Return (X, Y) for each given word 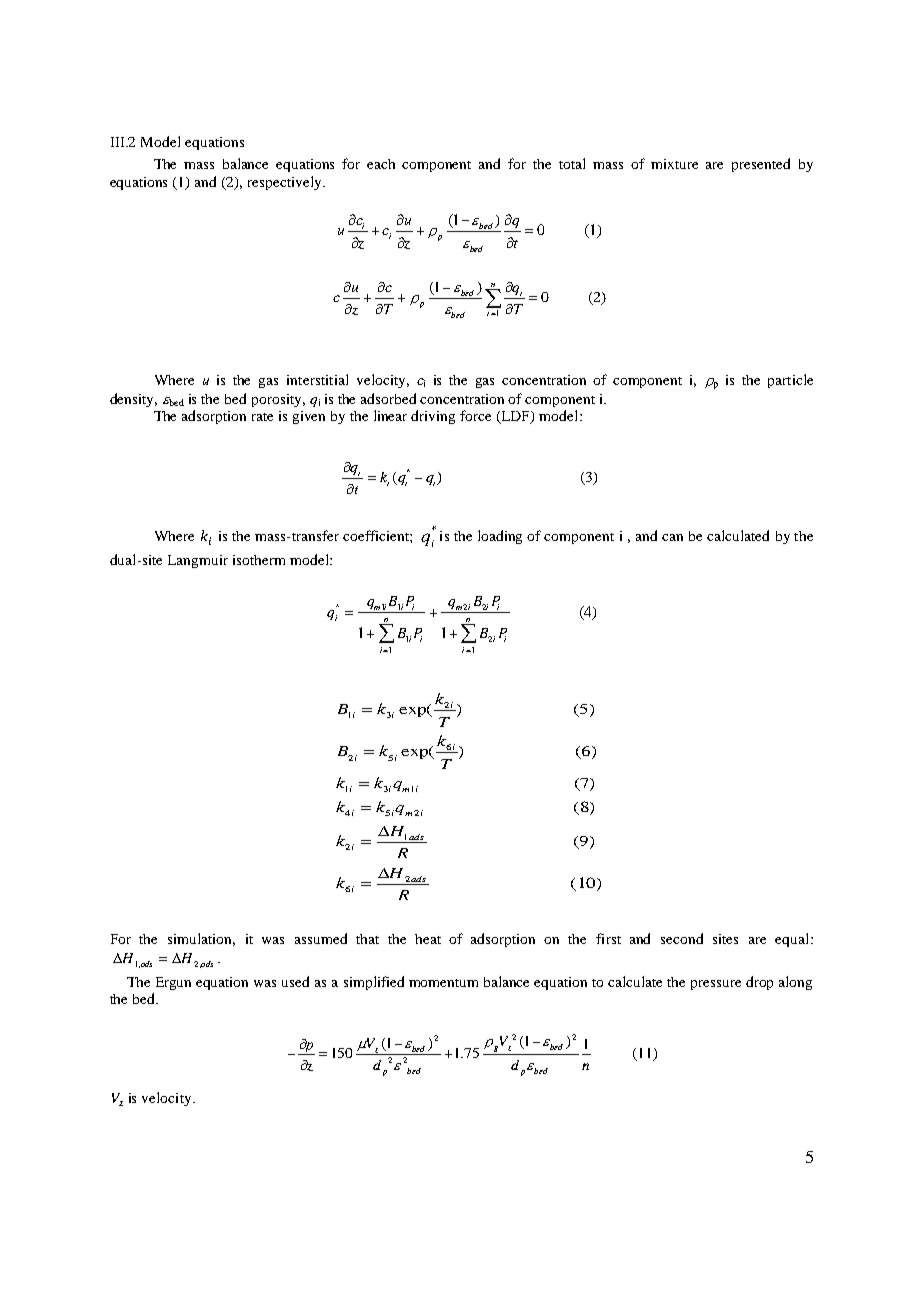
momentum (443, 983)
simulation (201, 939)
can (672, 537)
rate (262, 417)
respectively (286, 183)
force (475, 415)
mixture (674, 164)
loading (500, 537)
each (381, 164)
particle (790, 381)
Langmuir (198, 561)
